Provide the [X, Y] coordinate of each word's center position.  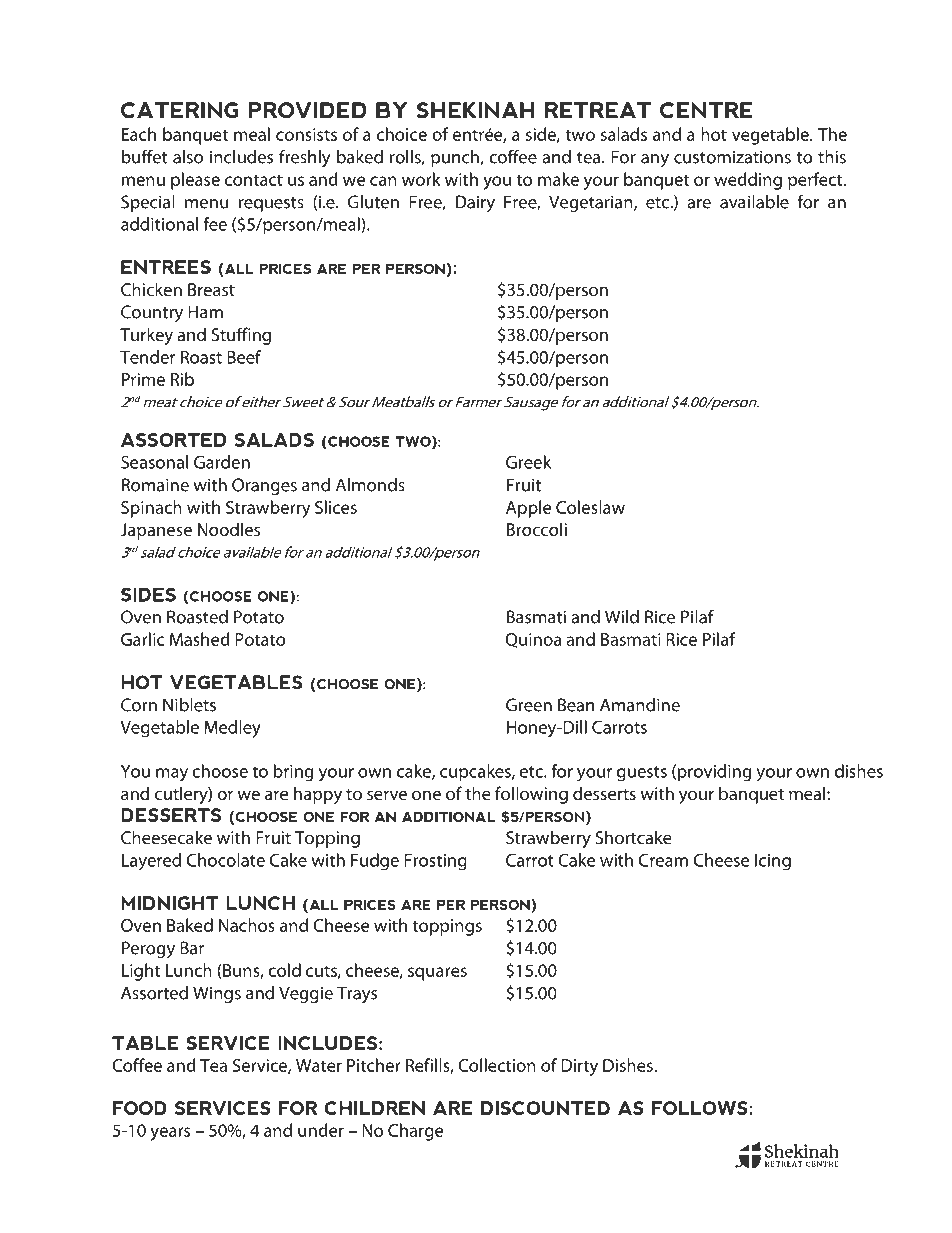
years [170, 1134]
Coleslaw [590, 507]
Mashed [199, 639]
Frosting [435, 862]
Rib [182, 379]
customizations [732, 157]
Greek [528, 462]
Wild [622, 617]
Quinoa [533, 640]
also [188, 157]
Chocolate [226, 860]
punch [456, 158]
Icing [773, 862]
